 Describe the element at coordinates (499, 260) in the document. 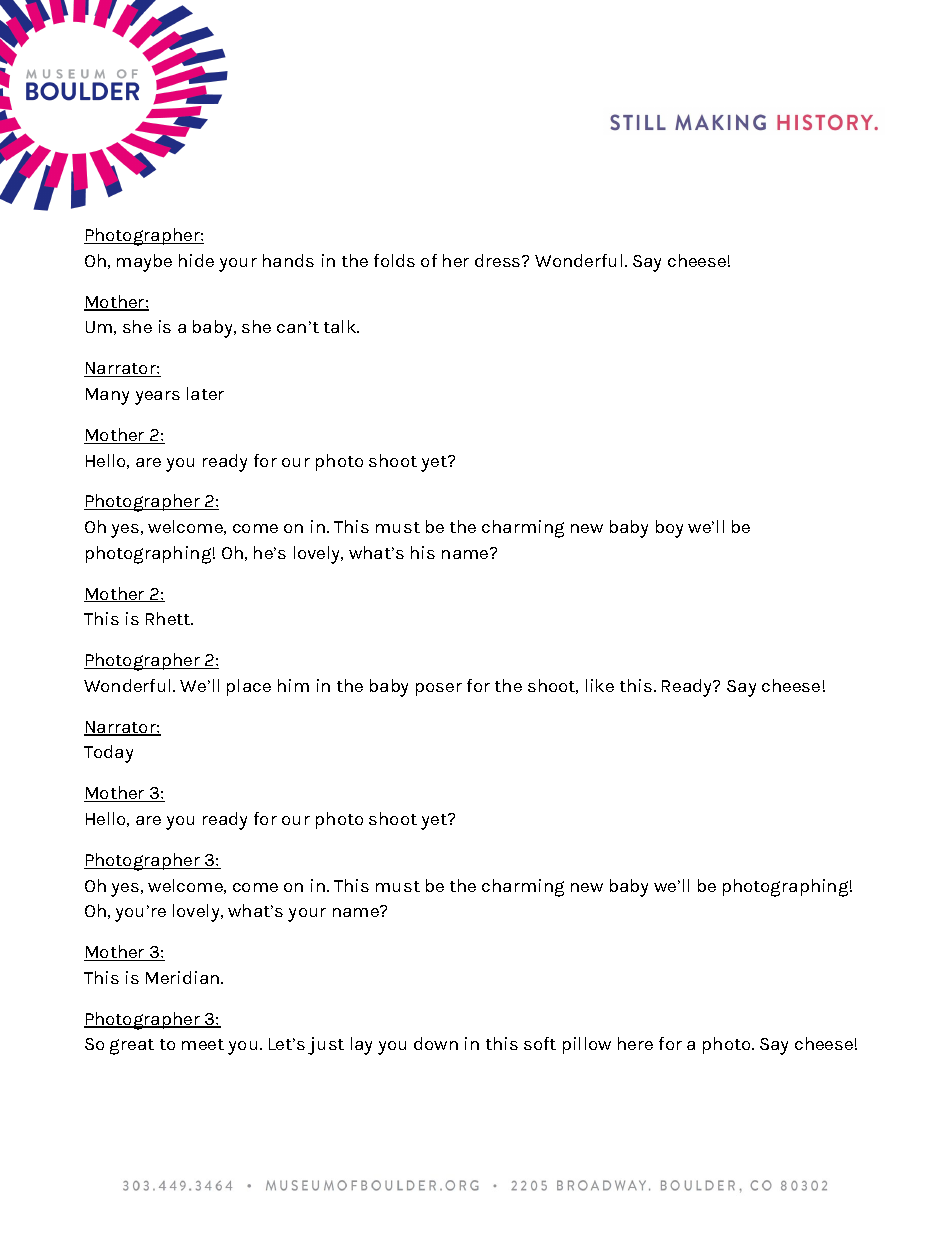

I see `dress` at that location.
